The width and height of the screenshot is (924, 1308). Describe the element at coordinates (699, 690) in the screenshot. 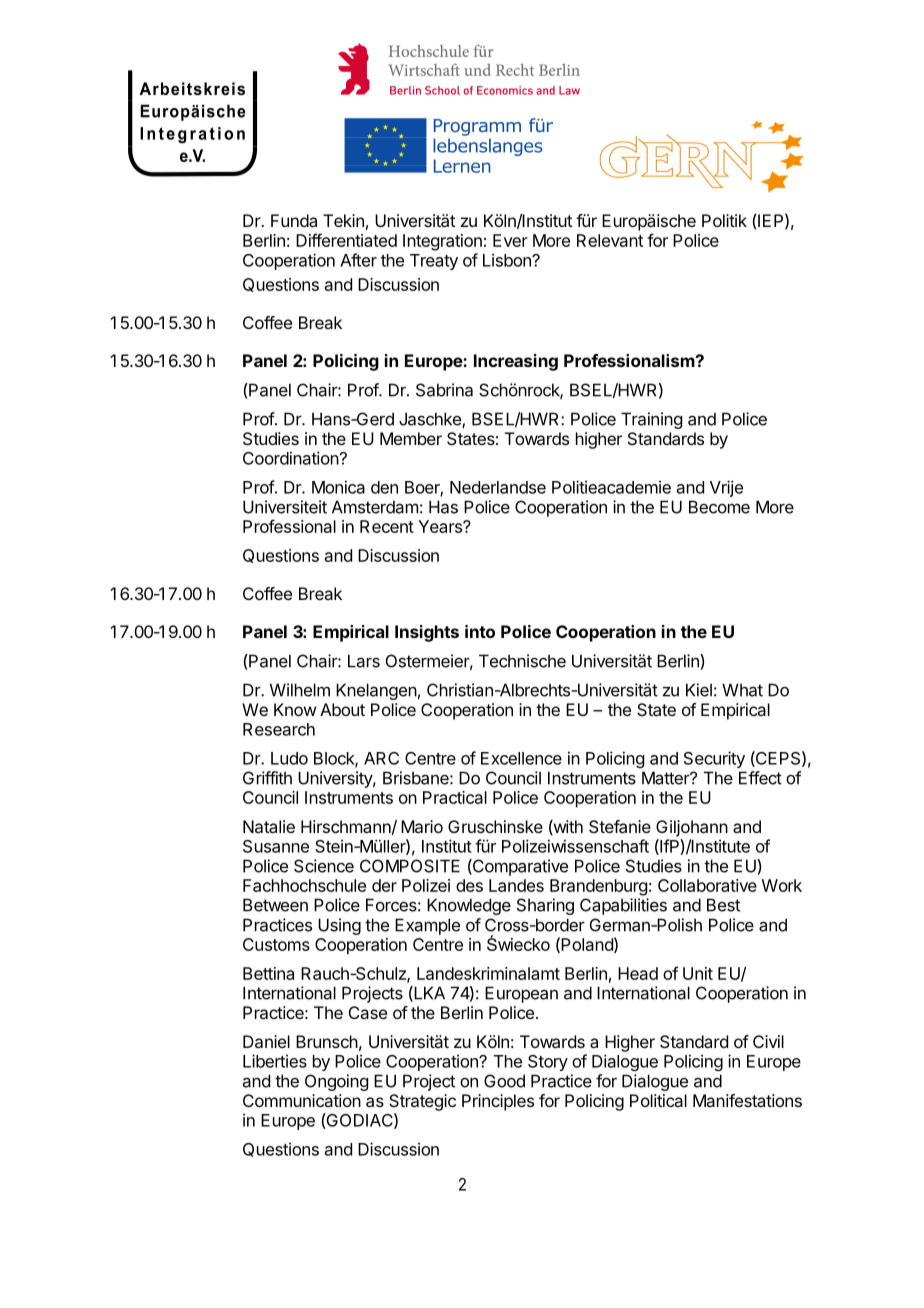

I see `Kiel` at that location.
